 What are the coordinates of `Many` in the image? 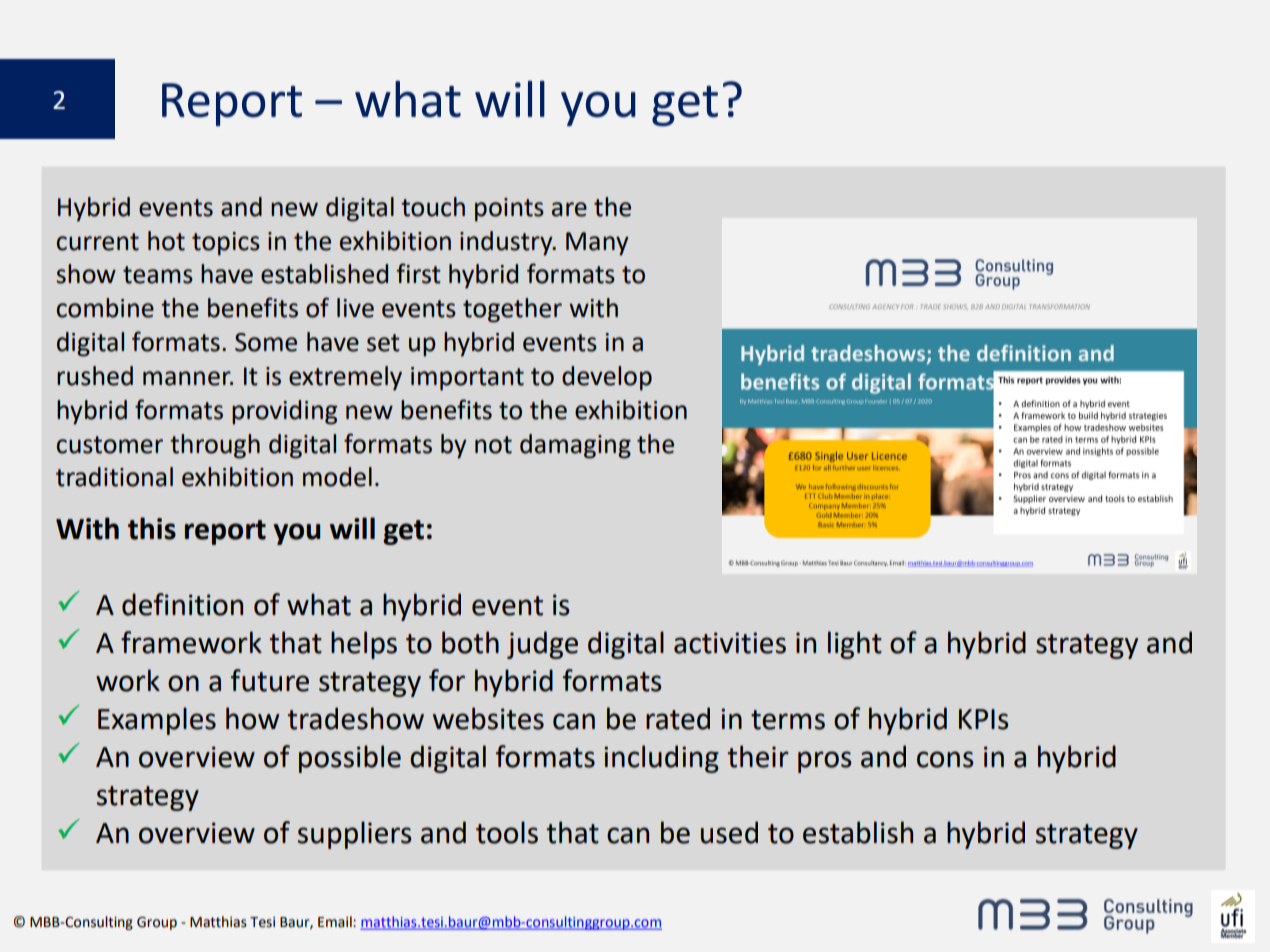 It's located at (597, 244).
